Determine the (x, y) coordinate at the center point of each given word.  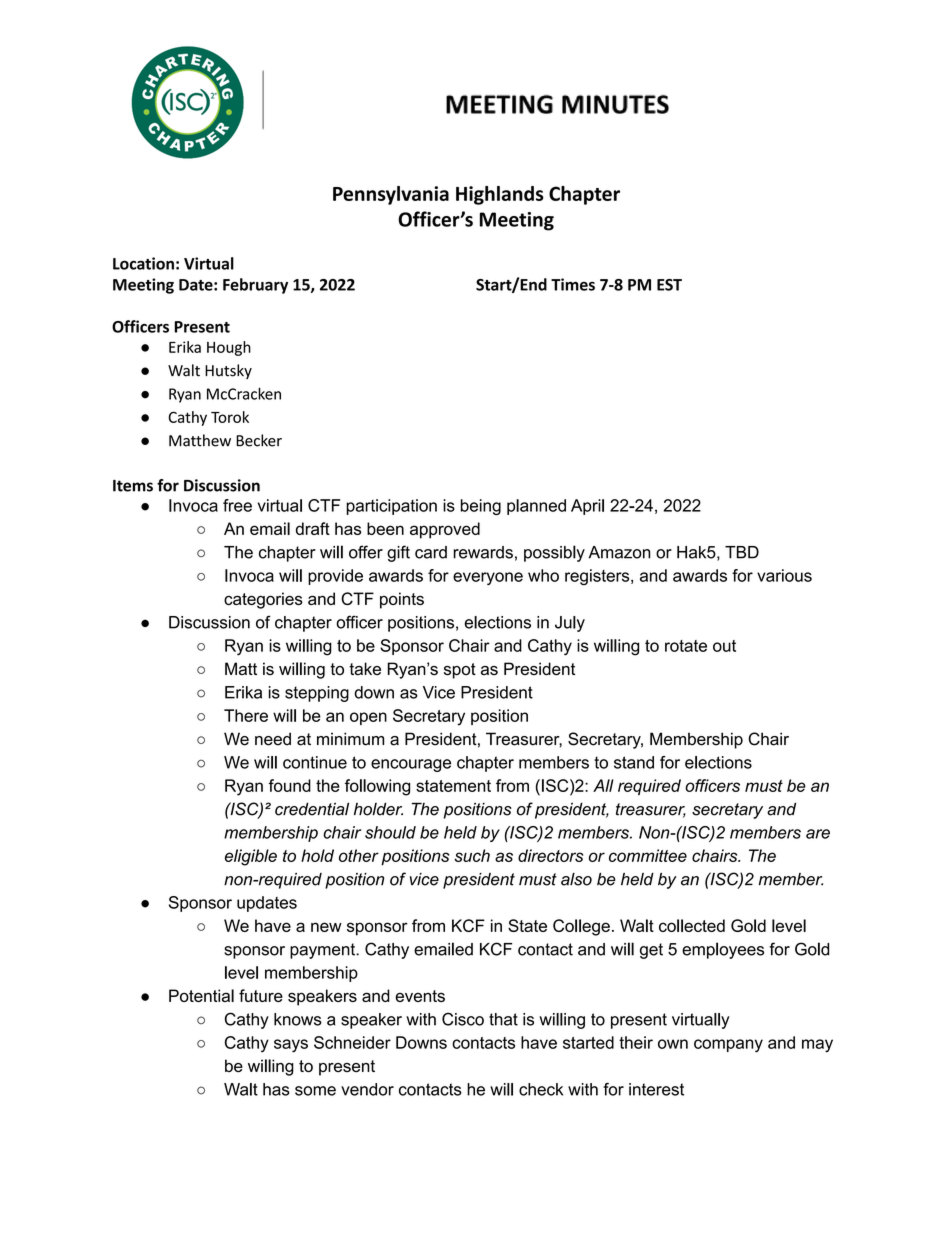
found (290, 785)
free (237, 505)
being (481, 507)
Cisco (463, 1019)
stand (634, 762)
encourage (411, 765)
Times (573, 284)
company (728, 1046)
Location (143, 263)
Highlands (500, 195)
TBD (742, 552)
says (291, 1046)
